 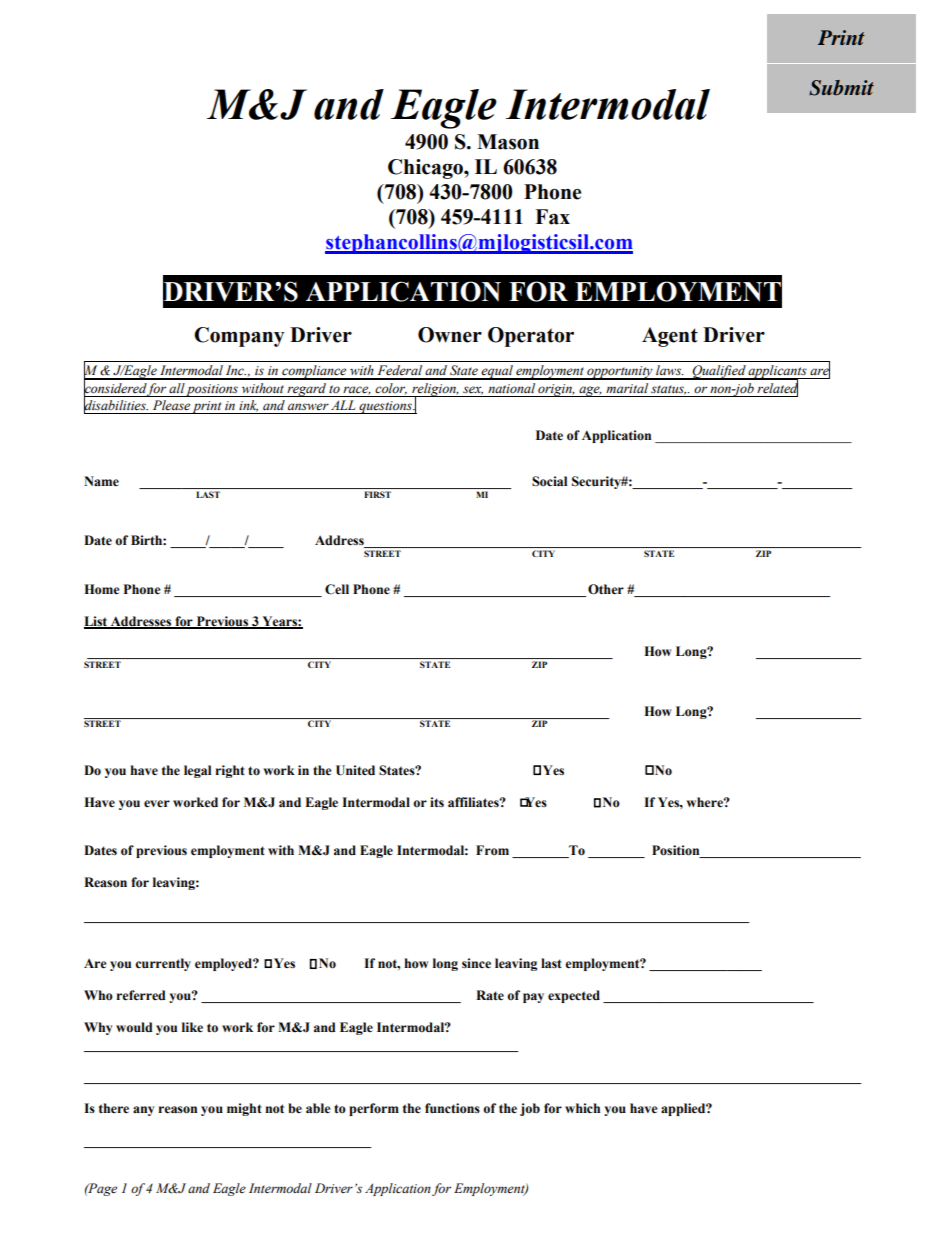 I want to click on Chicago, so click(x=426, y=169).
